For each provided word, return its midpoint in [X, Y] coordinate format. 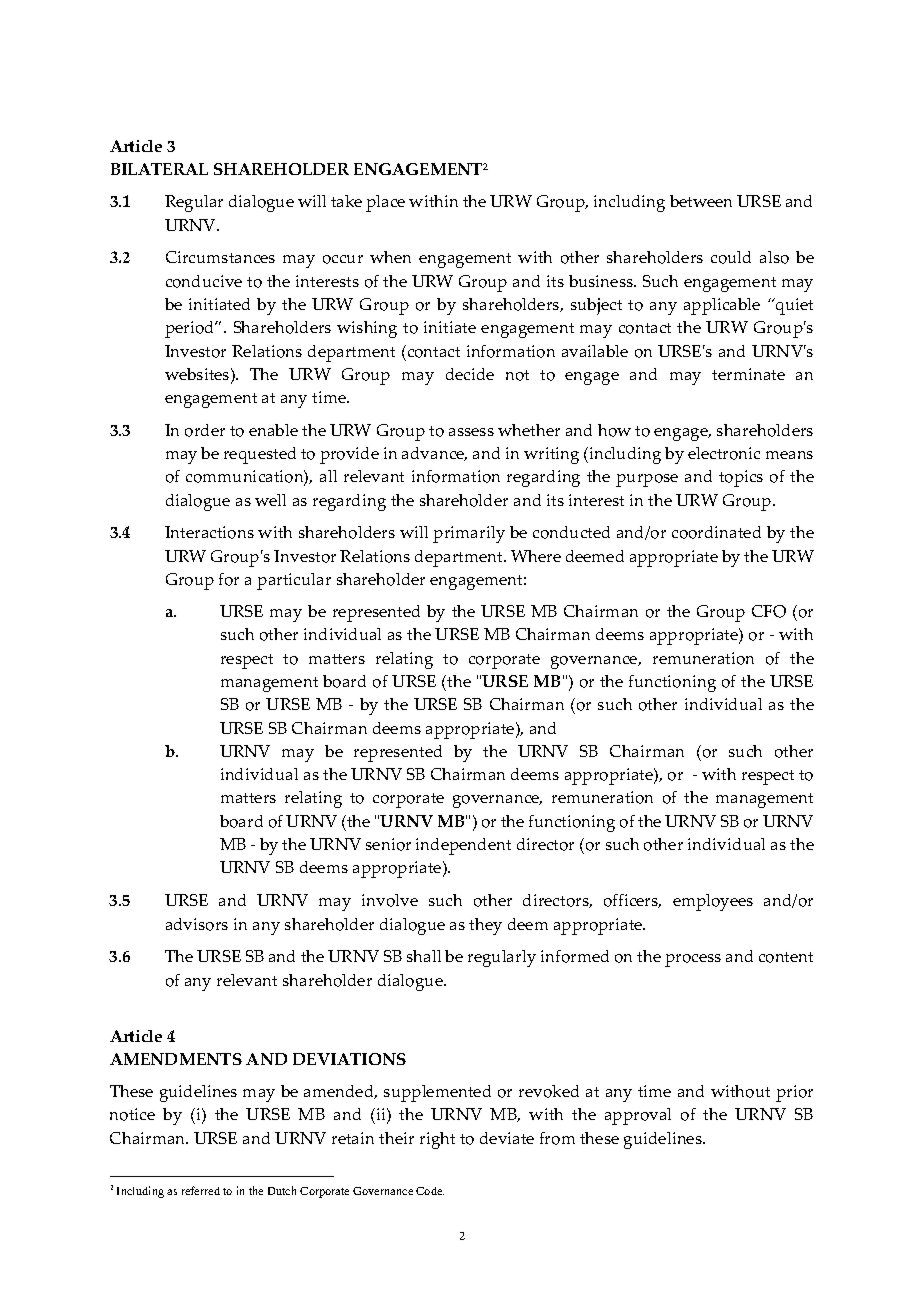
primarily [469, 534]
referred [201, 1190]
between [701, 201]
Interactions [209, 532]
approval [638, 1116]
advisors [197, 924]
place [385, 203]
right [437, 1140]
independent [463, 846]
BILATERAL [159, 169]
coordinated [716, 532]
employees [713, 902]
